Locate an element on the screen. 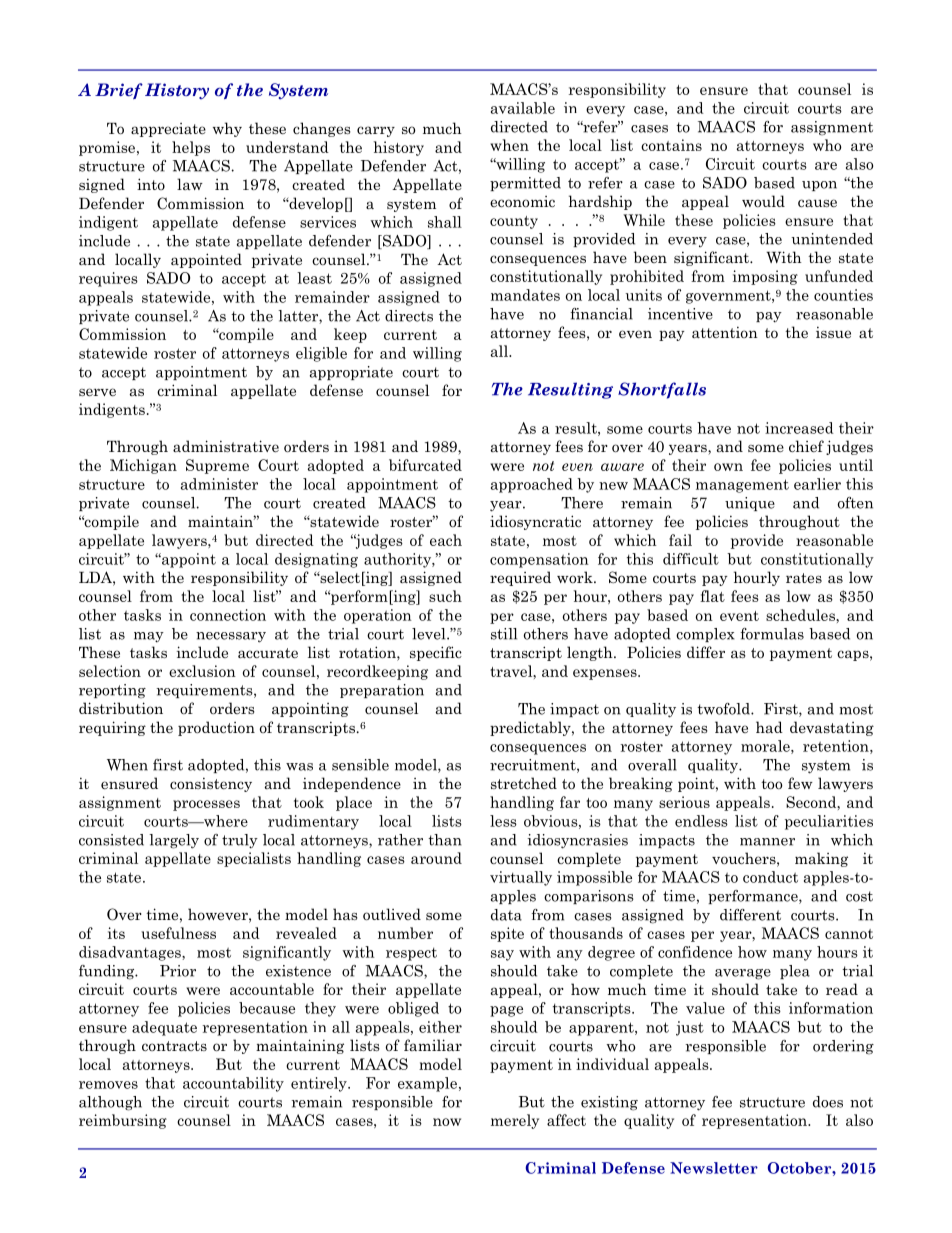 The image size is (952, 1233). processes is located at coordinates (206, 805).
